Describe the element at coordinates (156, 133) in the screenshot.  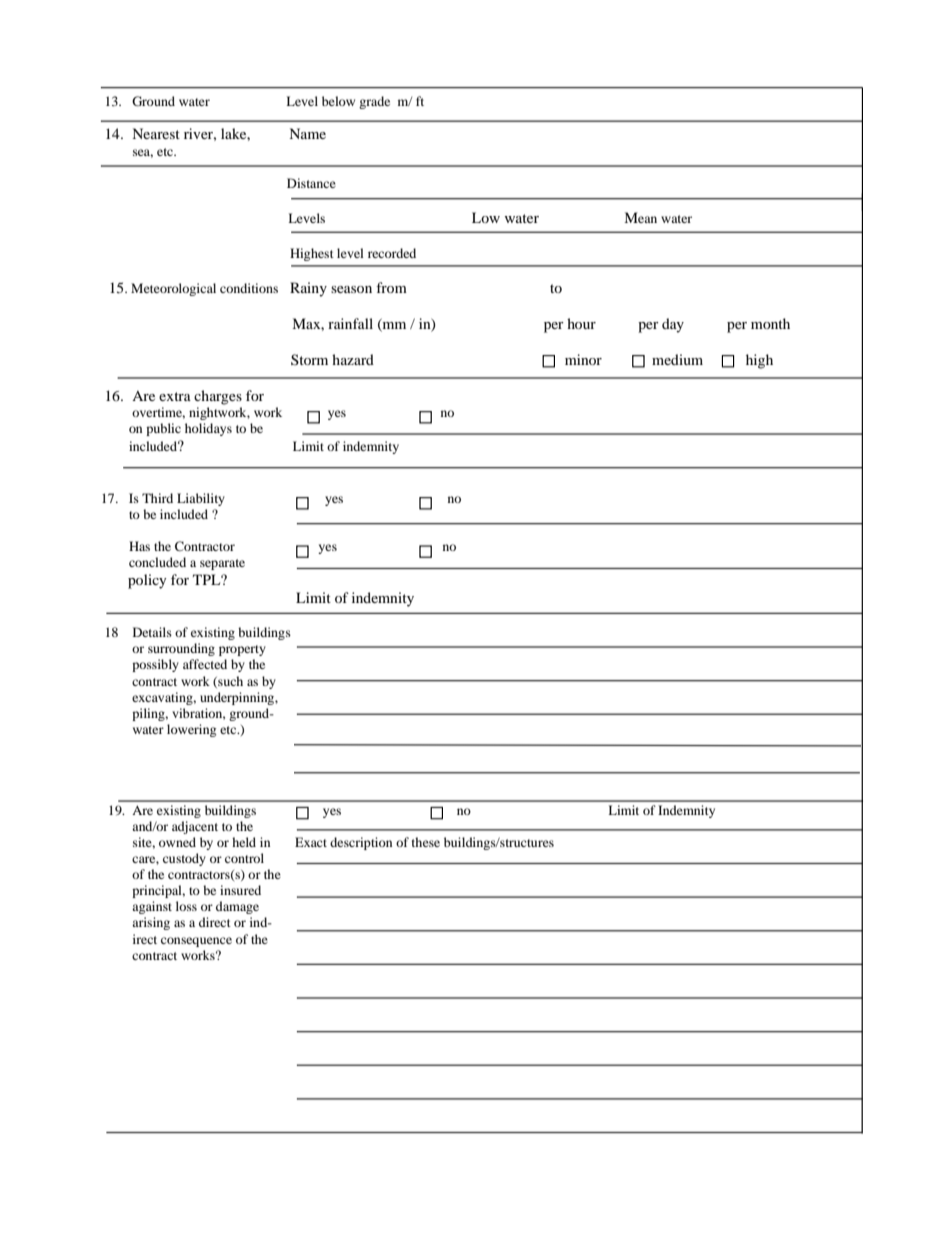
I see `Nearest` at that location.
